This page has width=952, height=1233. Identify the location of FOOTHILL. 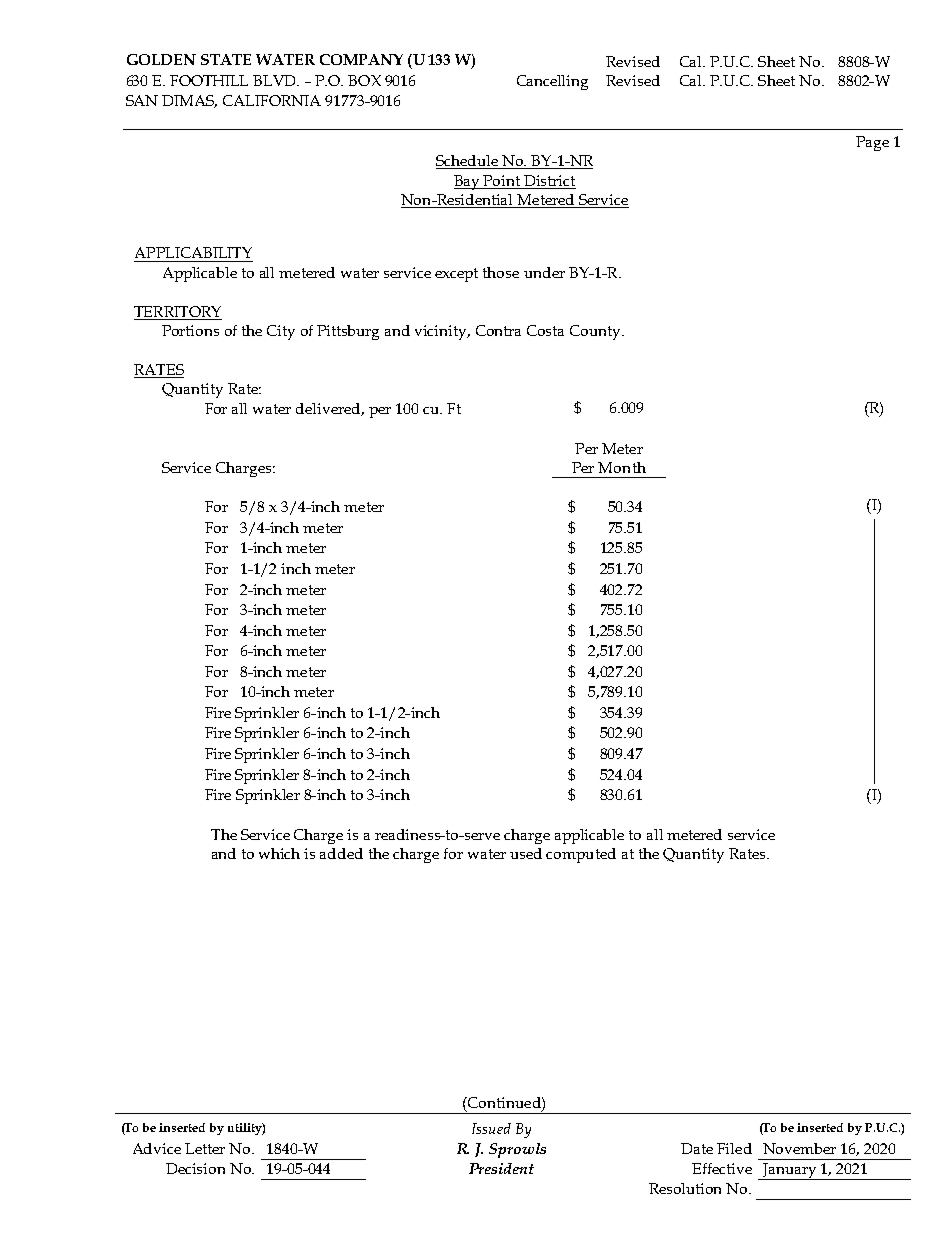
(209, 80).
